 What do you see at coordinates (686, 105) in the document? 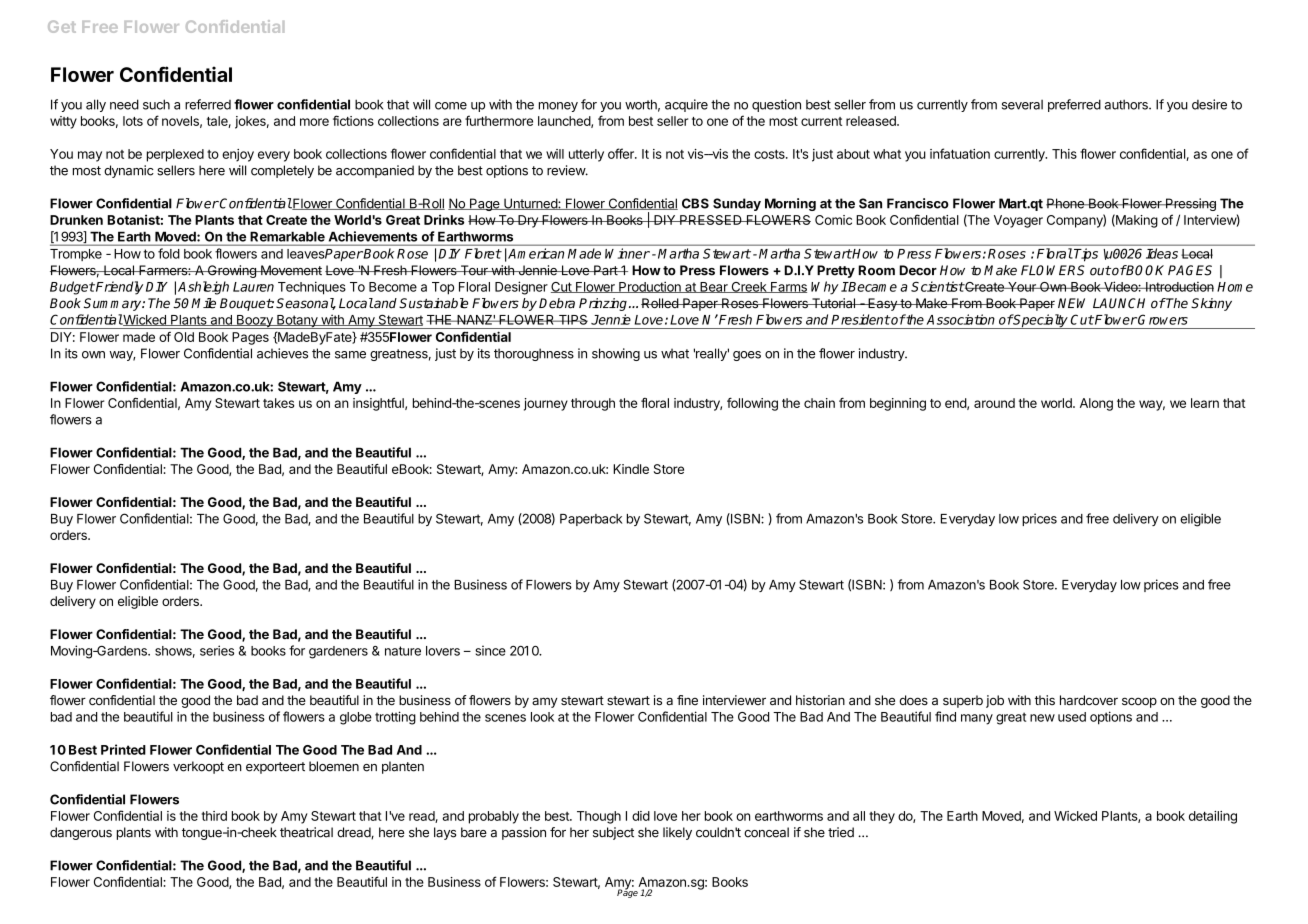
I see `acquire` at bounding box center [686, 105].
